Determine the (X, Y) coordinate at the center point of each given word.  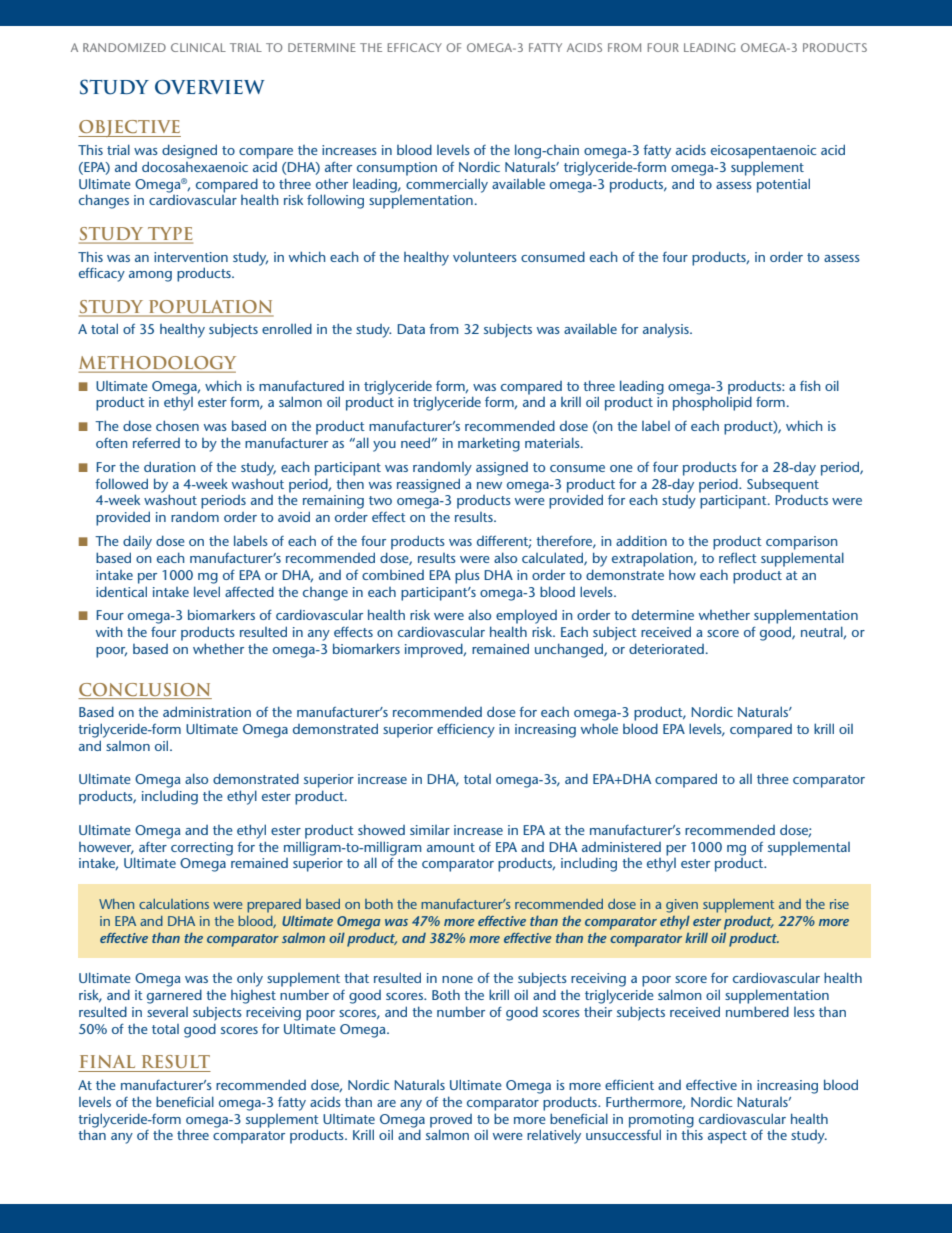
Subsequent (783, 486)
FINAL (107, 1061)
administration (207, 711)
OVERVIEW (210, 87)
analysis (667, 331)
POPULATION (210, 308)
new (489, 485)
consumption (397, 169)
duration (169, 466)
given (682, 906)
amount (451, 847)
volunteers (485, 256)
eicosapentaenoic (763, 152)
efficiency (466, 730)
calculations (174, 904)
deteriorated (666, 648)
